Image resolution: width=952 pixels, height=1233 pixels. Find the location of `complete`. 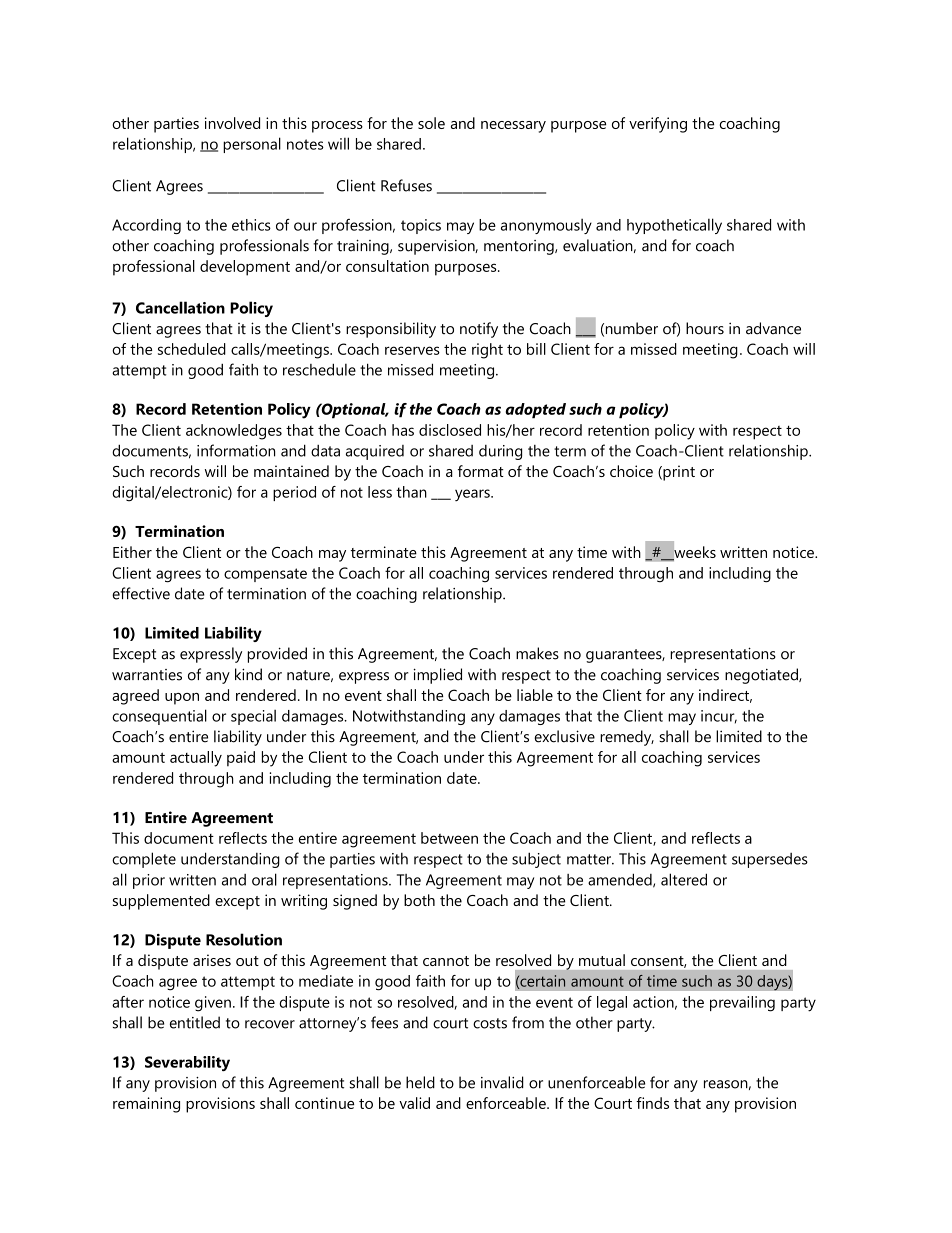

complete is located at coordinates (144, 860).
